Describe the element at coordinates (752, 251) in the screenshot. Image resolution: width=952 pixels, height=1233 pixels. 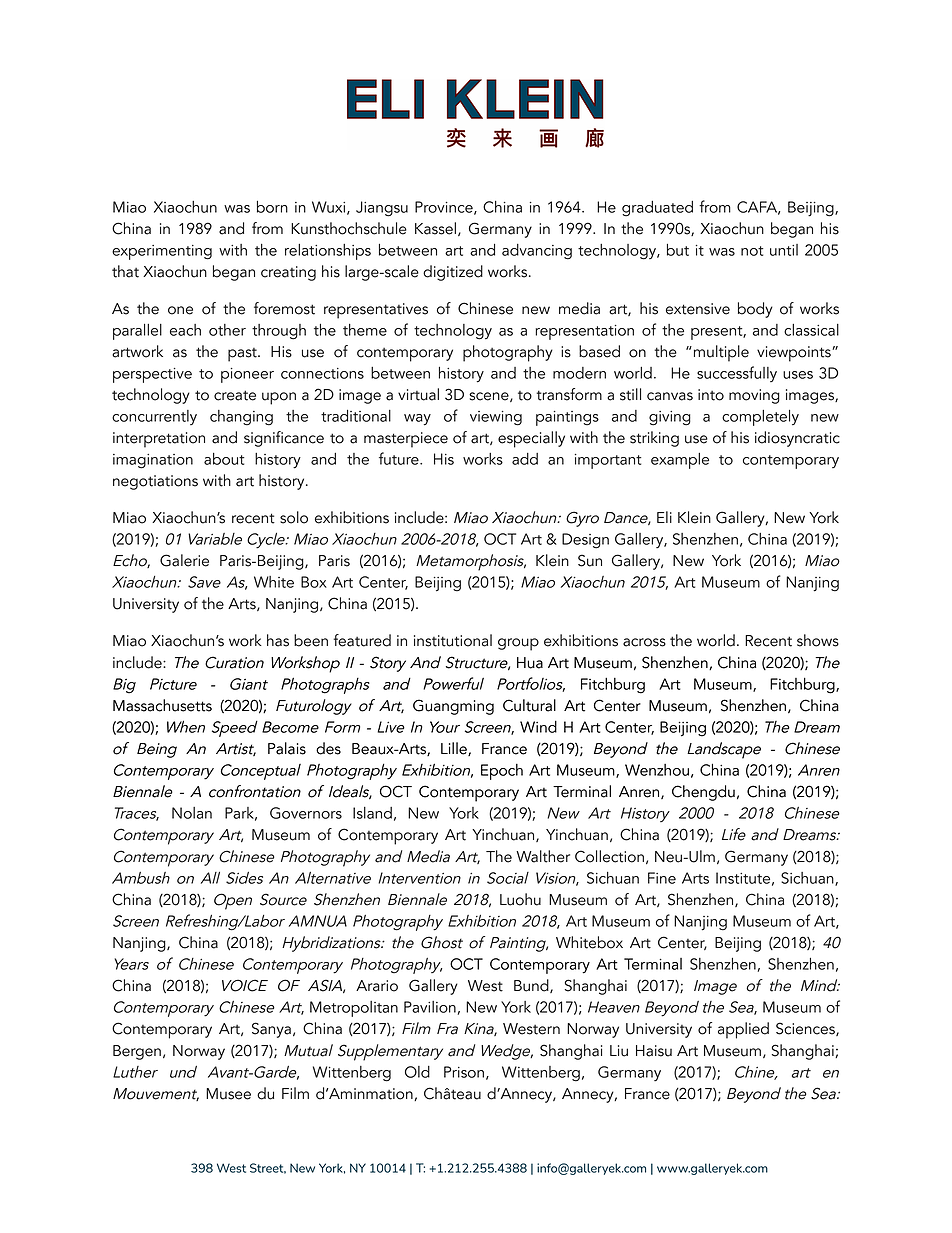
I see `not` at that location.
